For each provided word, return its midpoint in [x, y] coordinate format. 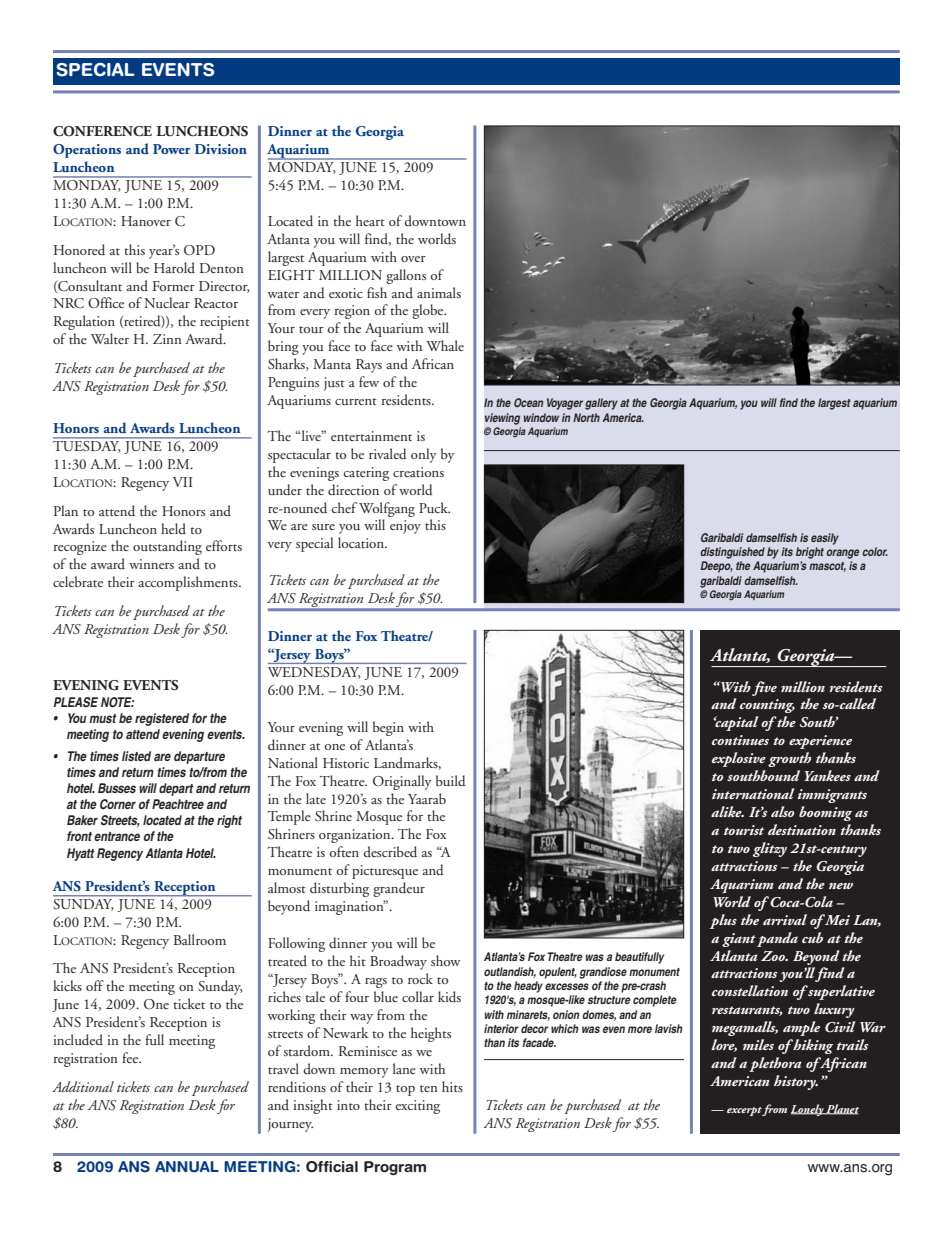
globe [429, 311]
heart [370, 220]
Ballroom [200, 939]
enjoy [405, 527]
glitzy [770, 849]
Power [172, 149]
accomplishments [189, 583]
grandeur [399, 889]
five [764, 688]
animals [439, 292]
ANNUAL [187, 1167]
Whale [445, 345]
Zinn [167, 339]
